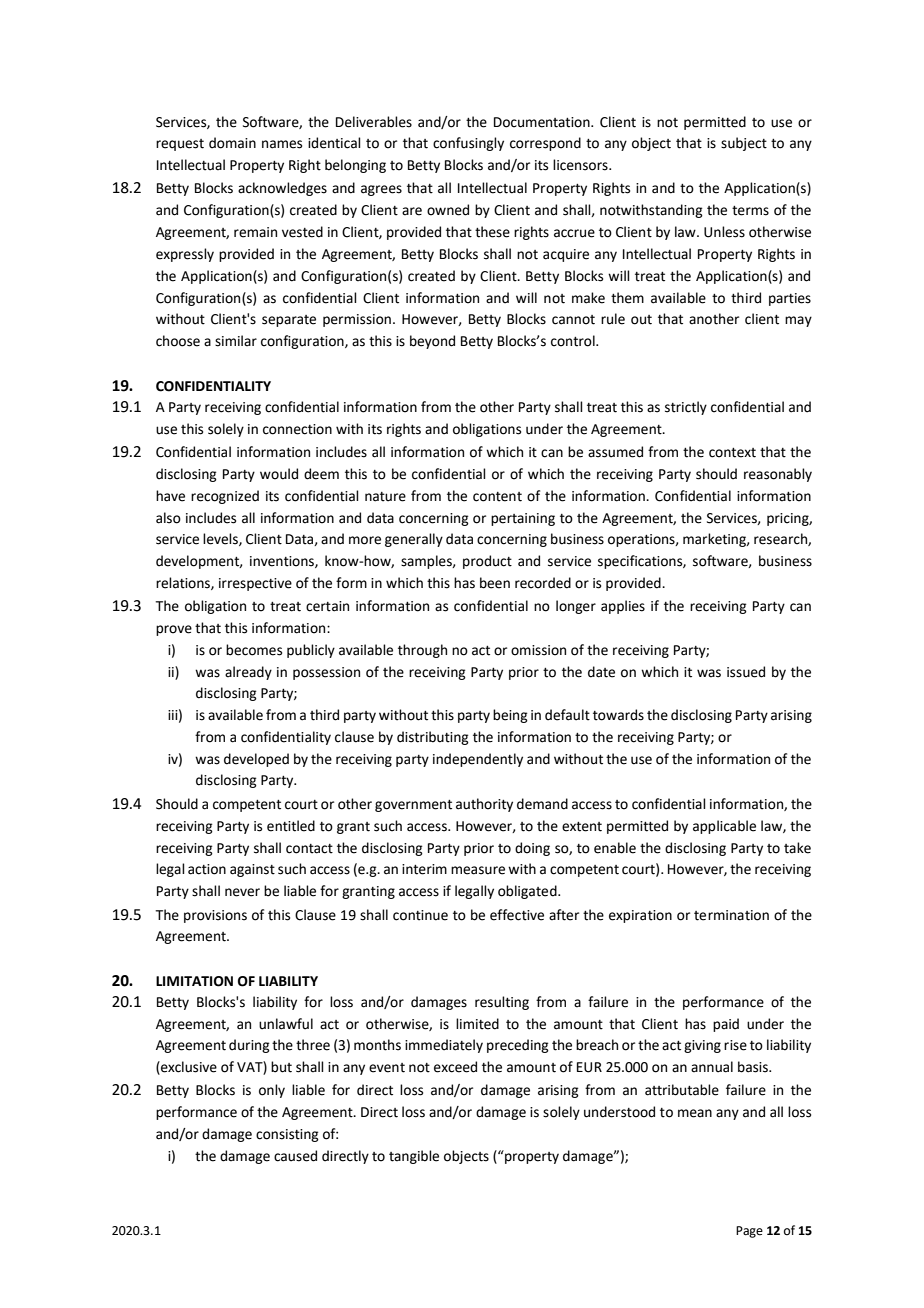  Describe the element at coordinates (414, 1157) in the screenshot. I see `tangible` at that location.
